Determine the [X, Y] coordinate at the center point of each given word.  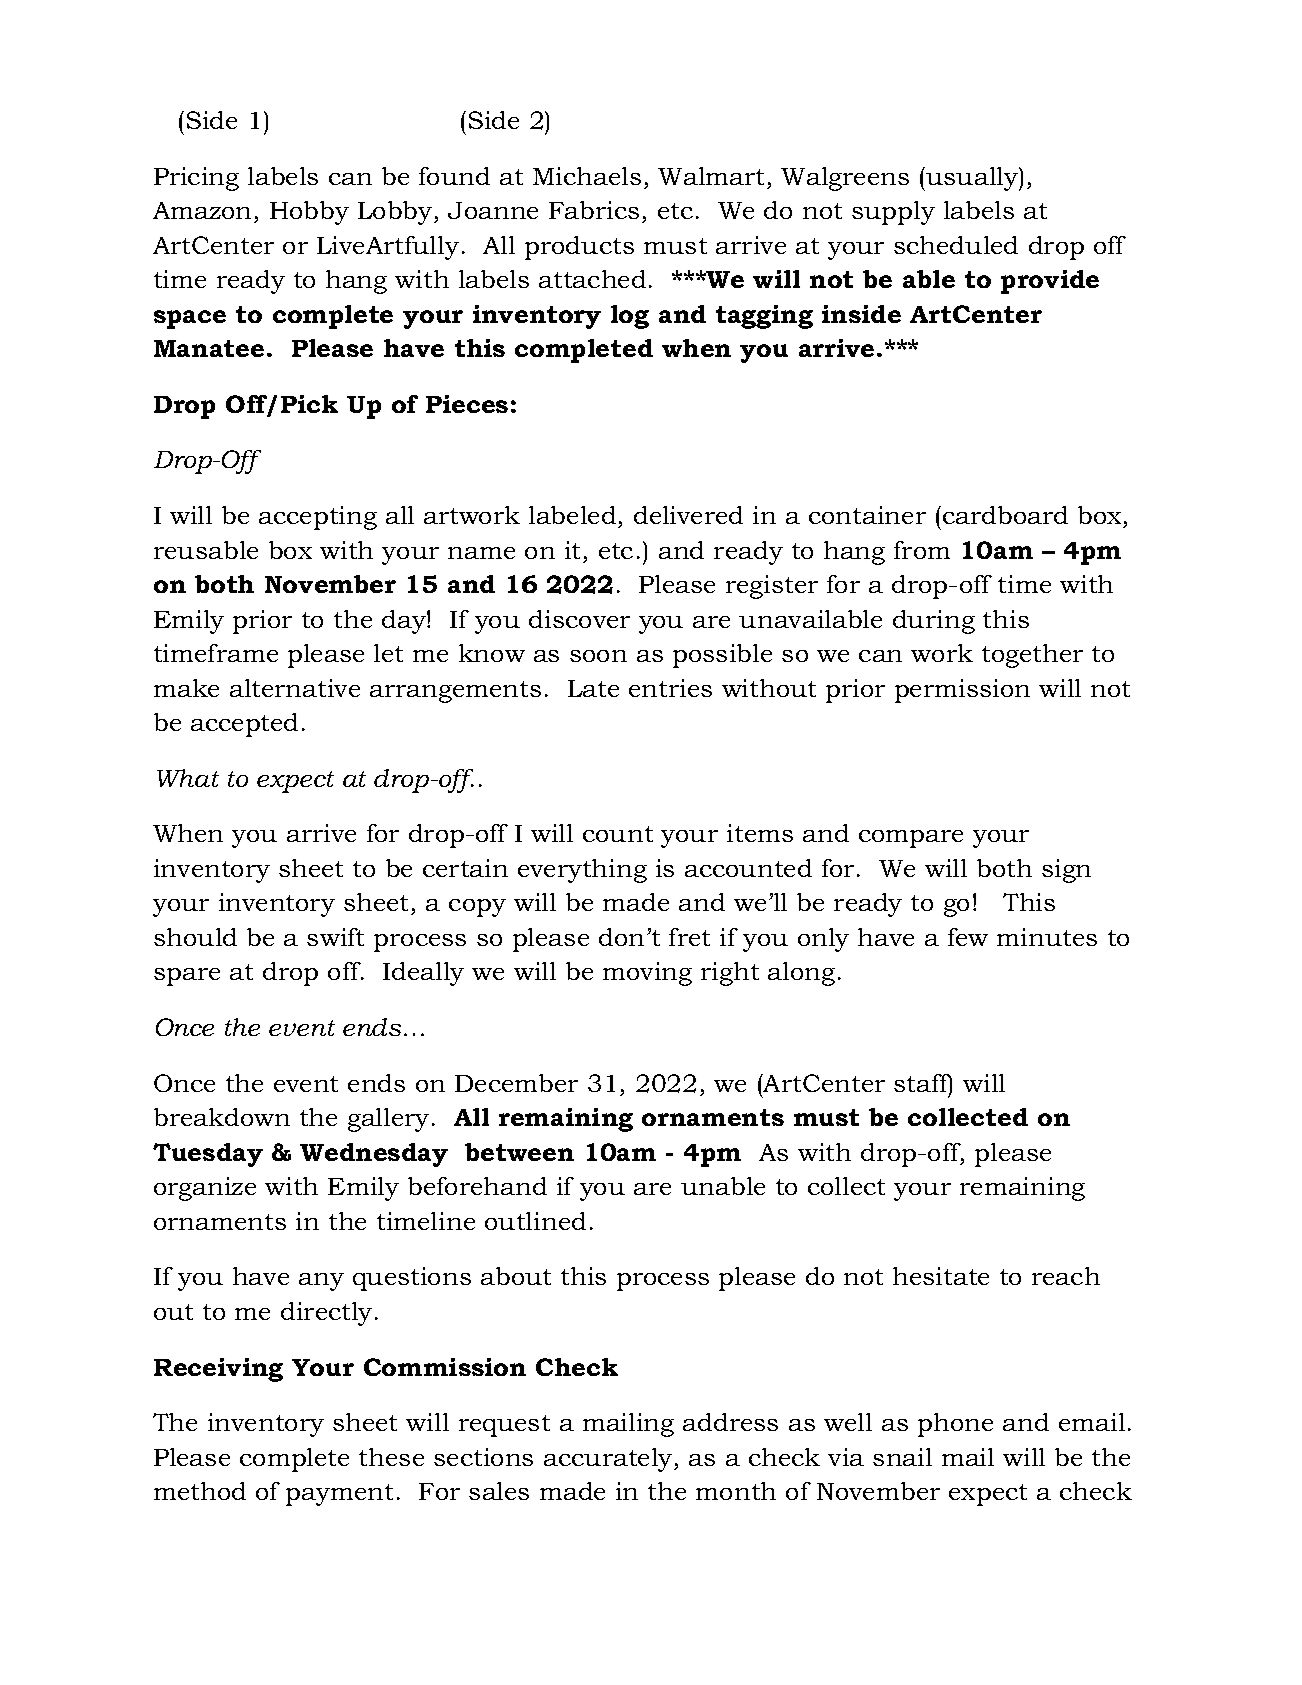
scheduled [956, 245]
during [934, 622]
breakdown [222, 1117]
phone [955, 1425]
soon [598, 656]
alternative [295, 688]
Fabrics [594, 210]
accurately [609, 1460]
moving [647, 974]
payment [339, 1495]
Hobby [309, 213]
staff [923, 1084]
